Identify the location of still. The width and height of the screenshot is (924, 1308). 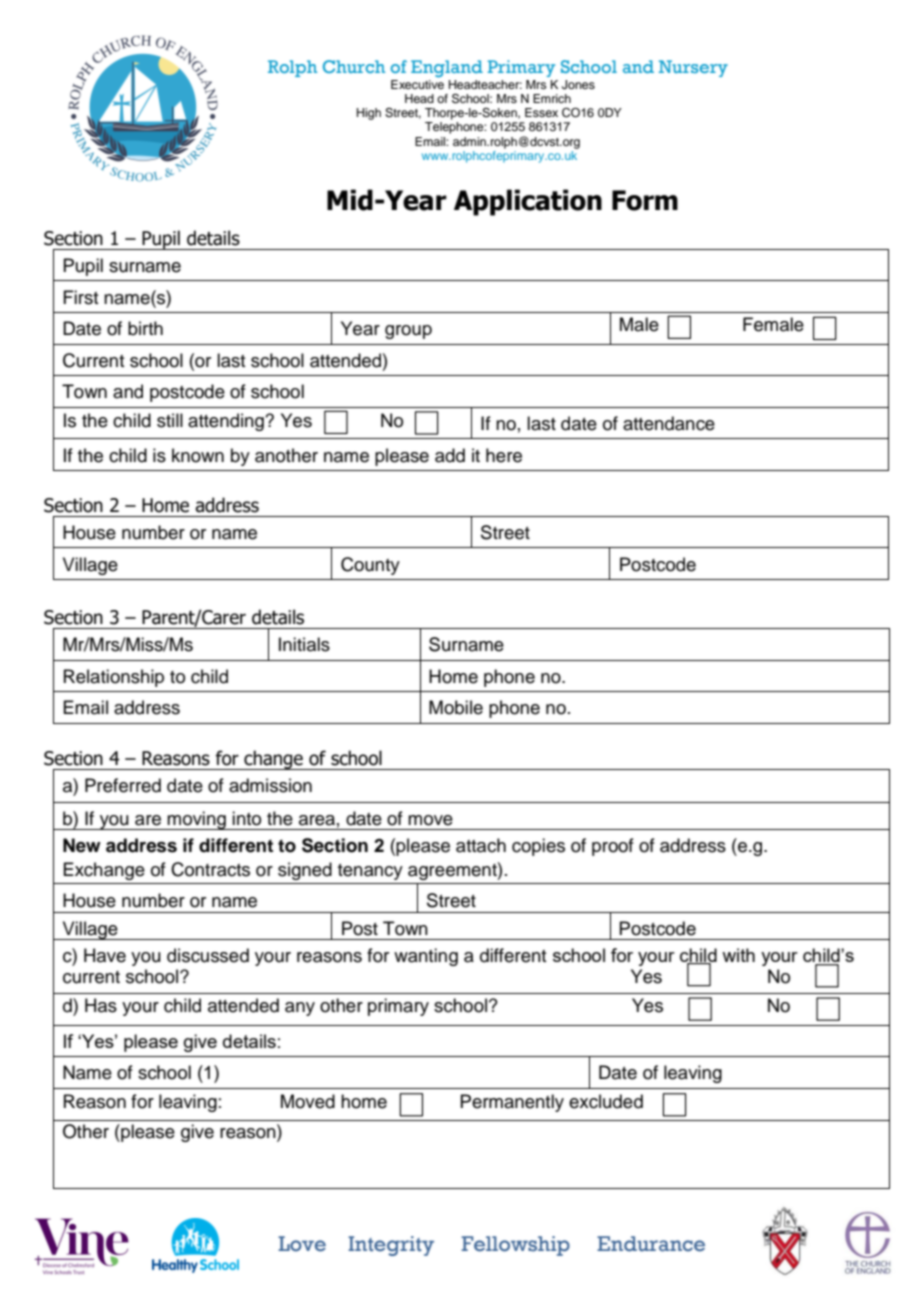
(170, 420).
